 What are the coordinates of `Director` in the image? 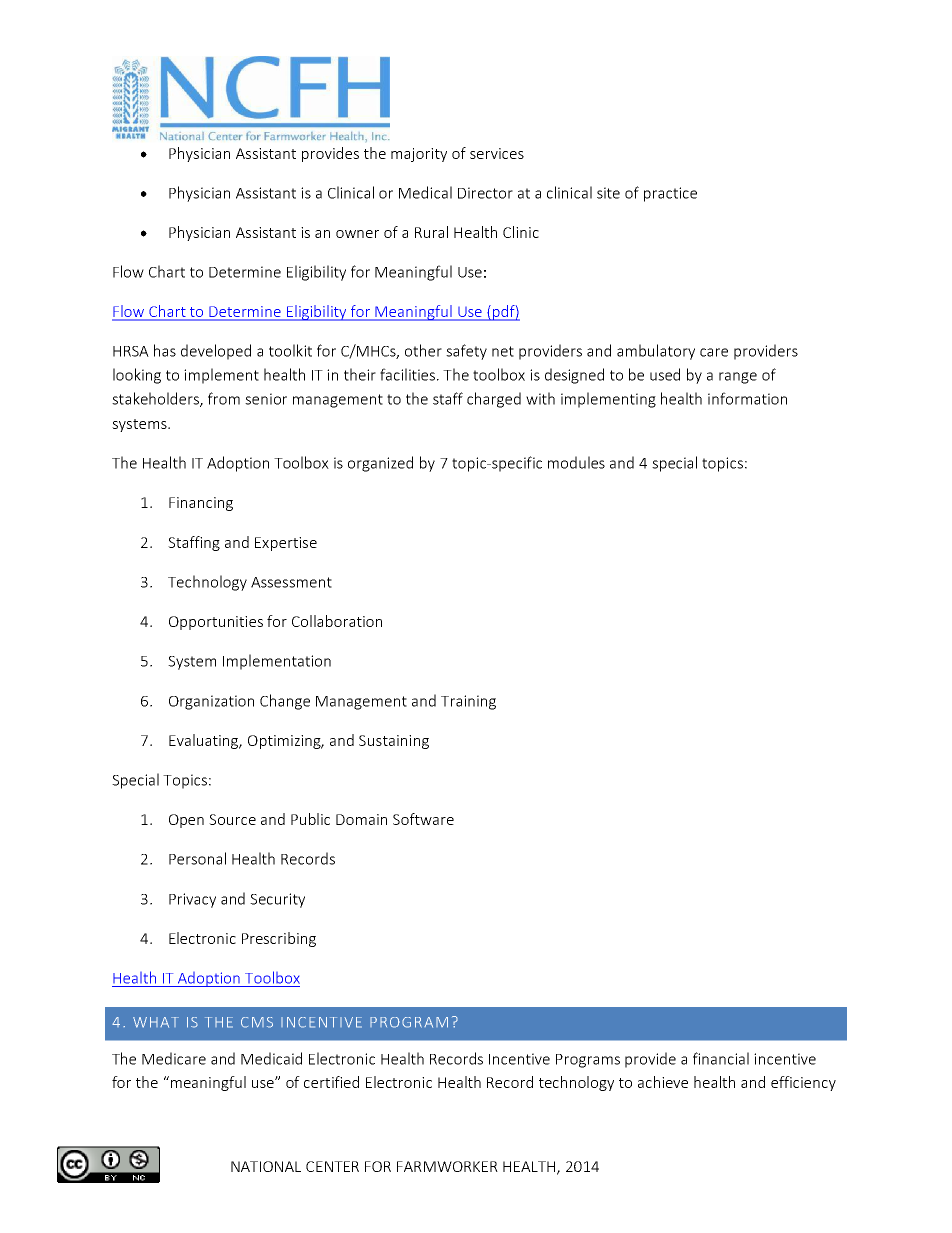 It's located at (485, 193).
